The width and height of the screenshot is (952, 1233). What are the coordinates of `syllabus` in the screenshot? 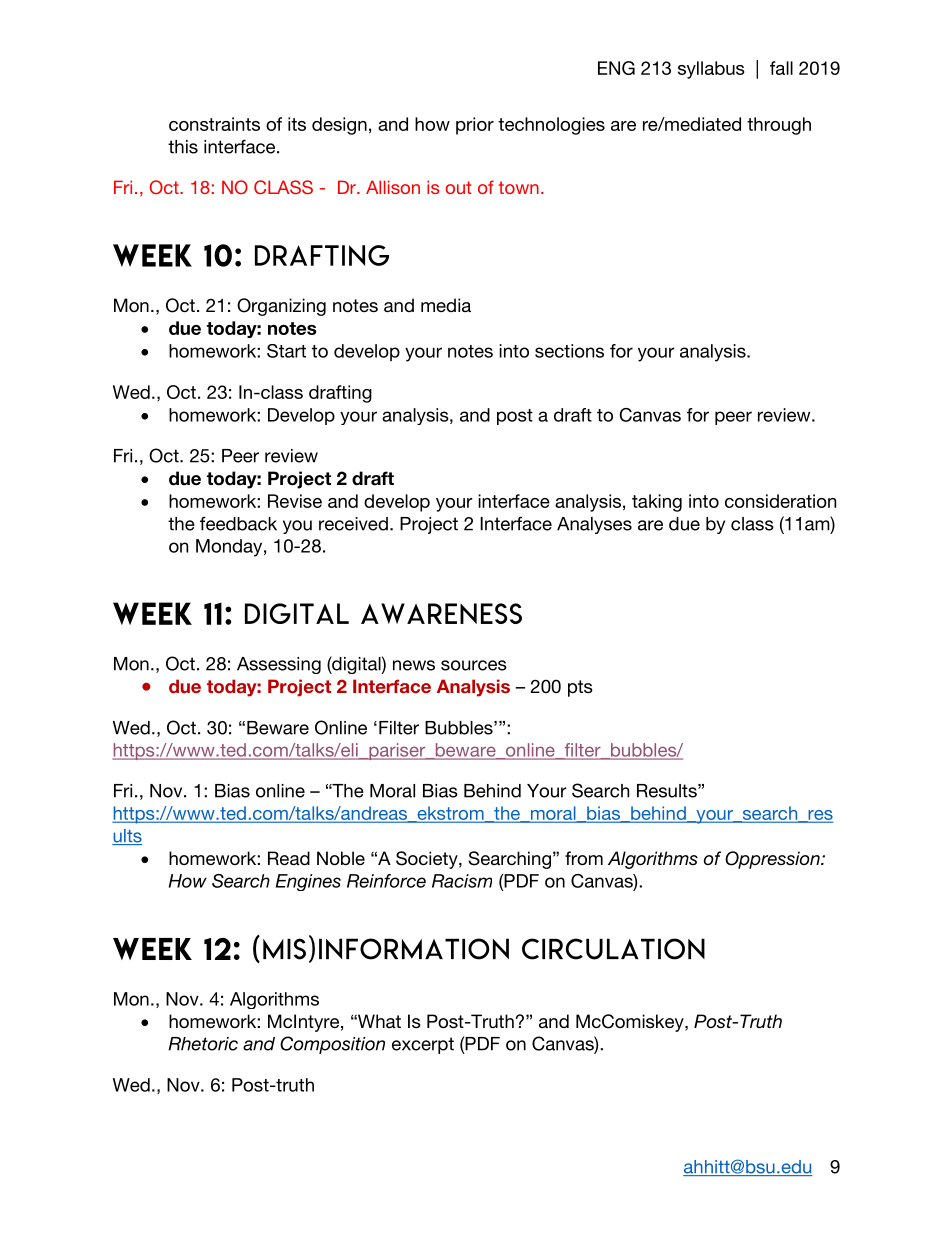 It's located at (711, 70).
